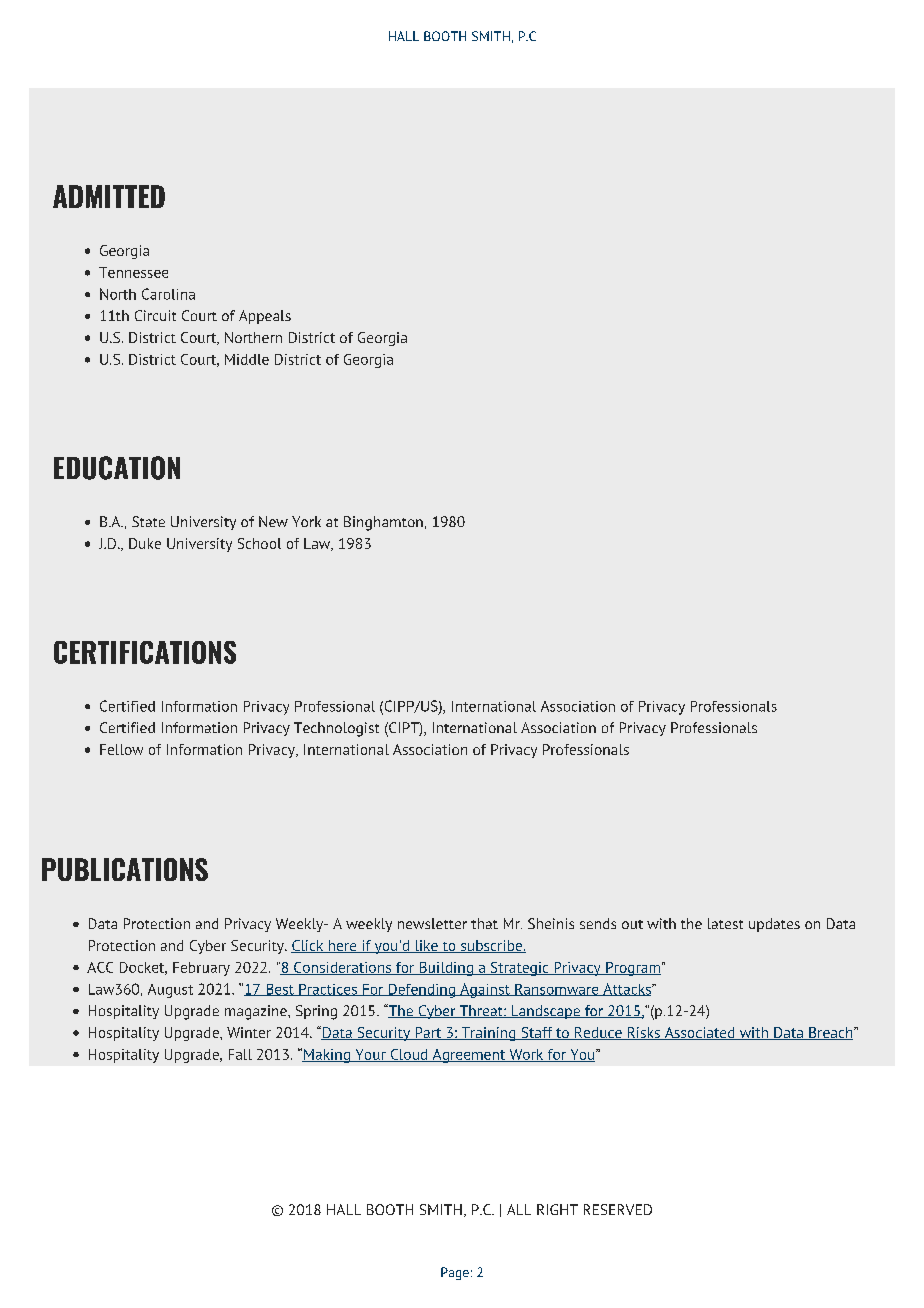 The image size is (924, 1308). I want to click on latest, so click(725, 923).
